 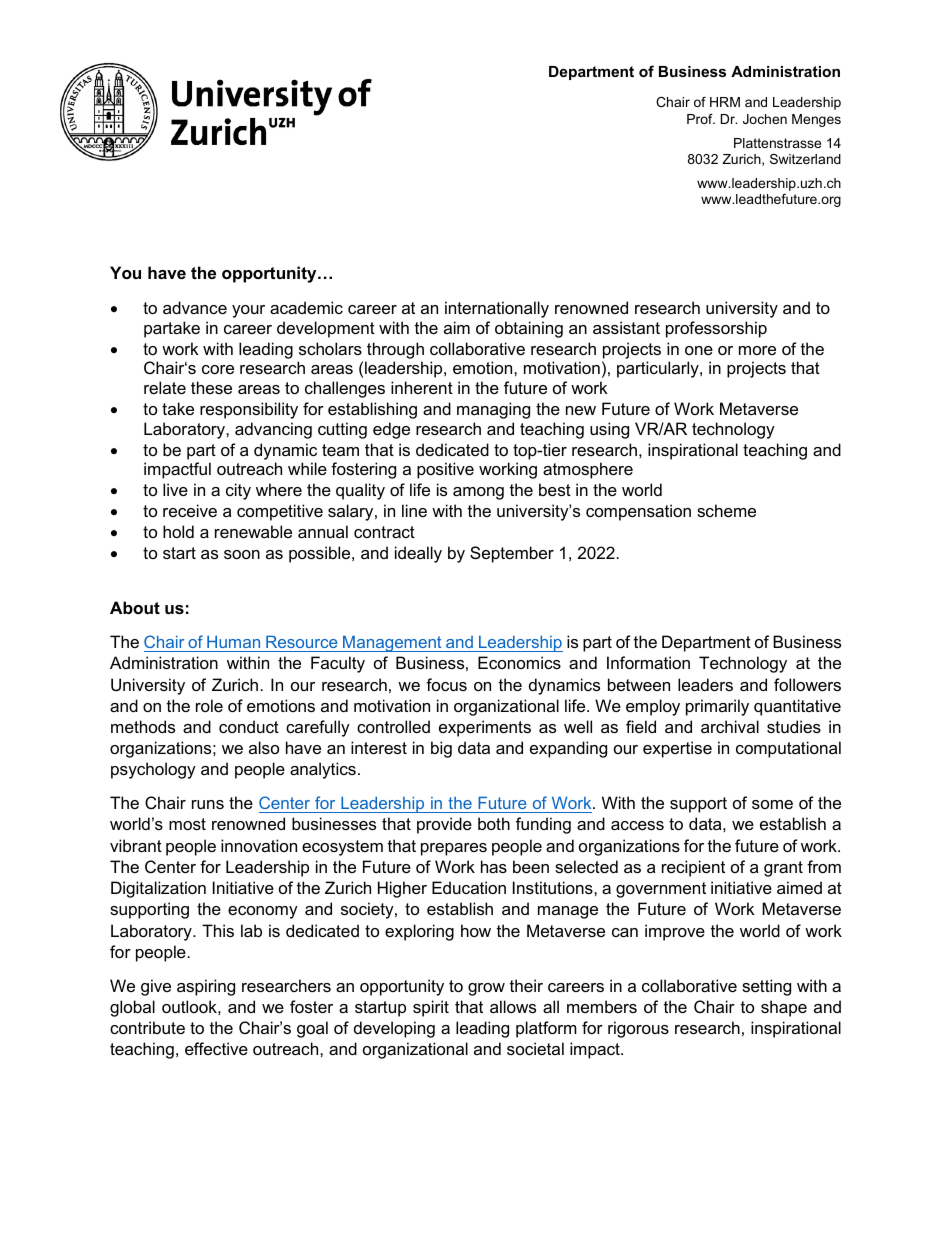 I want to click on scheme, so click(x=726, y=510).
